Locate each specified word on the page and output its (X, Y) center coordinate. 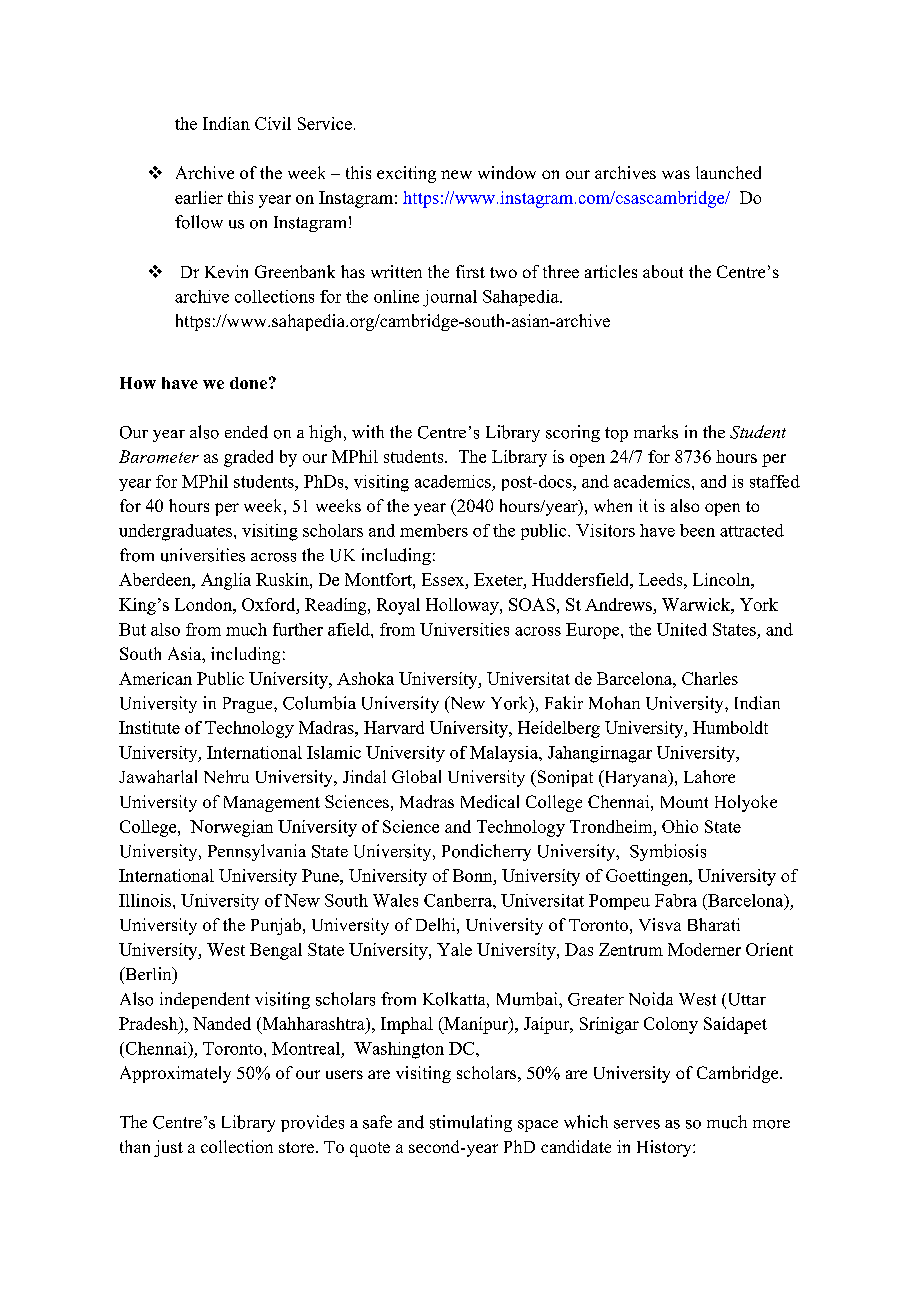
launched (728, 172)
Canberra (459, 900)
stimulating (471, 1123)
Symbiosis (668, 852)
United (682, 629)
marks (656, 432)
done (248, 383)
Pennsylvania (257, 852)
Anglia (226, 581)
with (368, 431)
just (168, 1148)
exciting (406, 174)
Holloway (463, 606)
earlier (199, 197)
